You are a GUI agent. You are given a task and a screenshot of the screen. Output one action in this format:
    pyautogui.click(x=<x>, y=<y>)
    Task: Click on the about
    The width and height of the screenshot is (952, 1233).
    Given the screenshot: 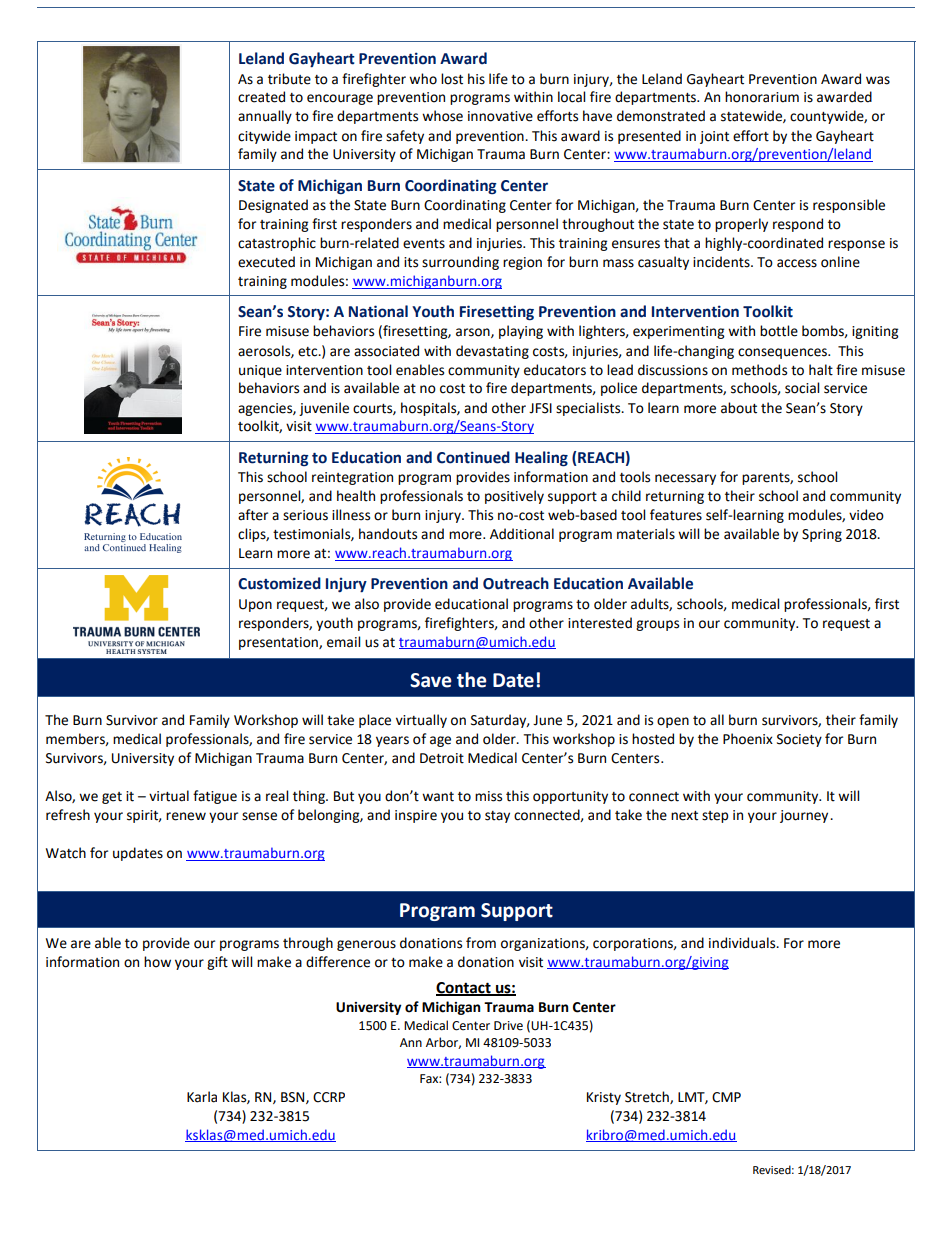 What is the action you would take?
    pyautogui.click(x=739, y=408)
